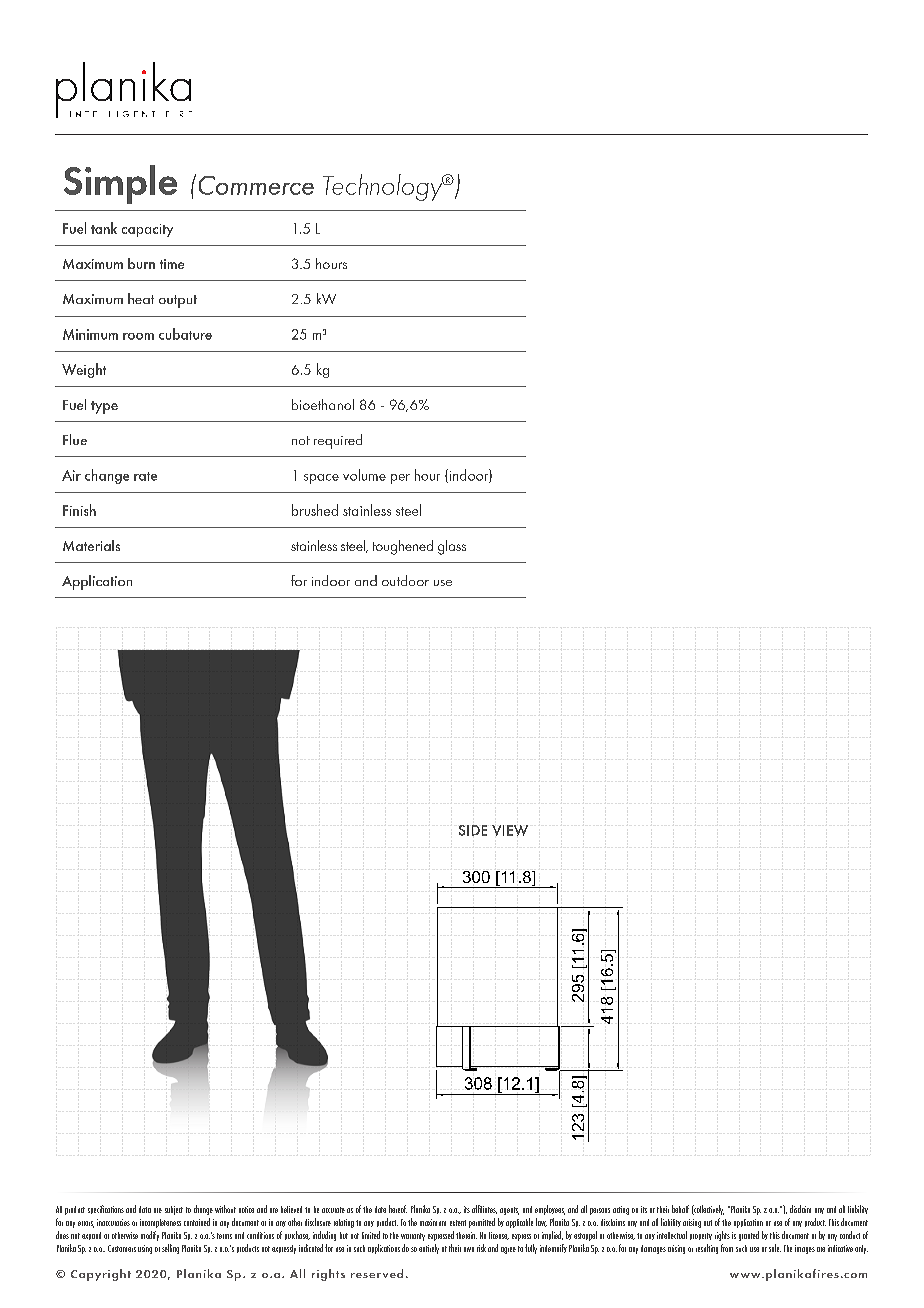 The width and height of the screenshot is (924, 1308). Describe the element at coordinates (147, 230) in the screenshot. I see `capacity` at that location.
